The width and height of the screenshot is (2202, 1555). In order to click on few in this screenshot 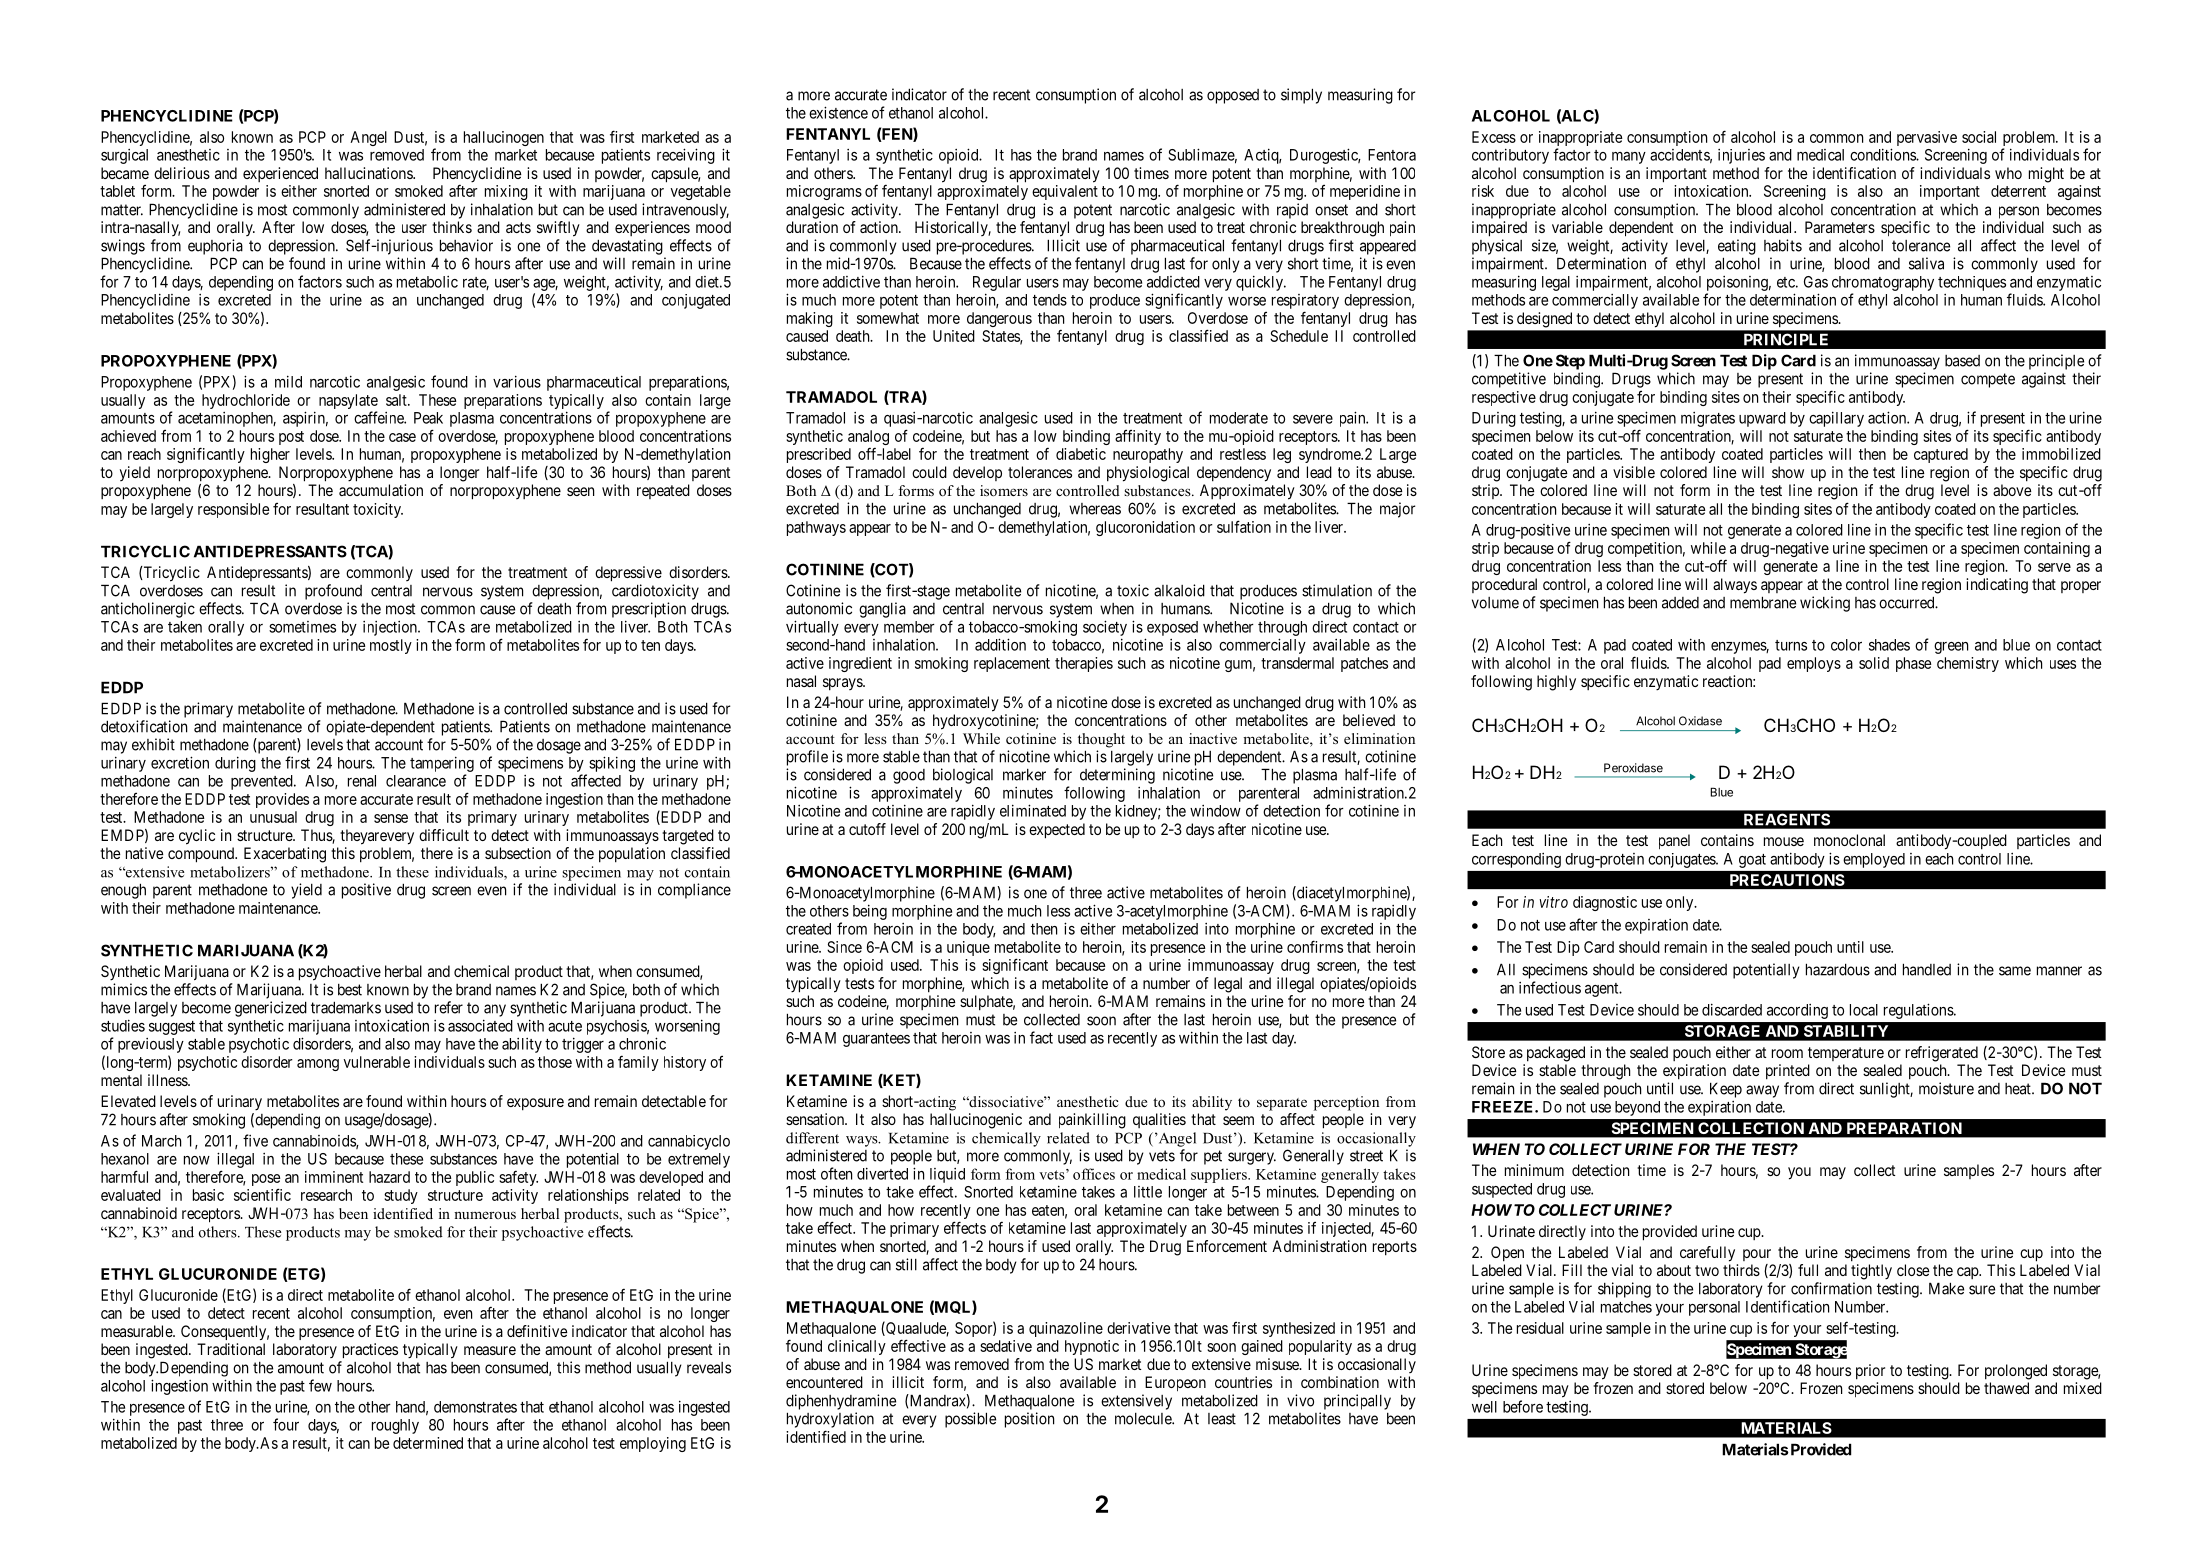, I will do `click(320, 1385)`.
